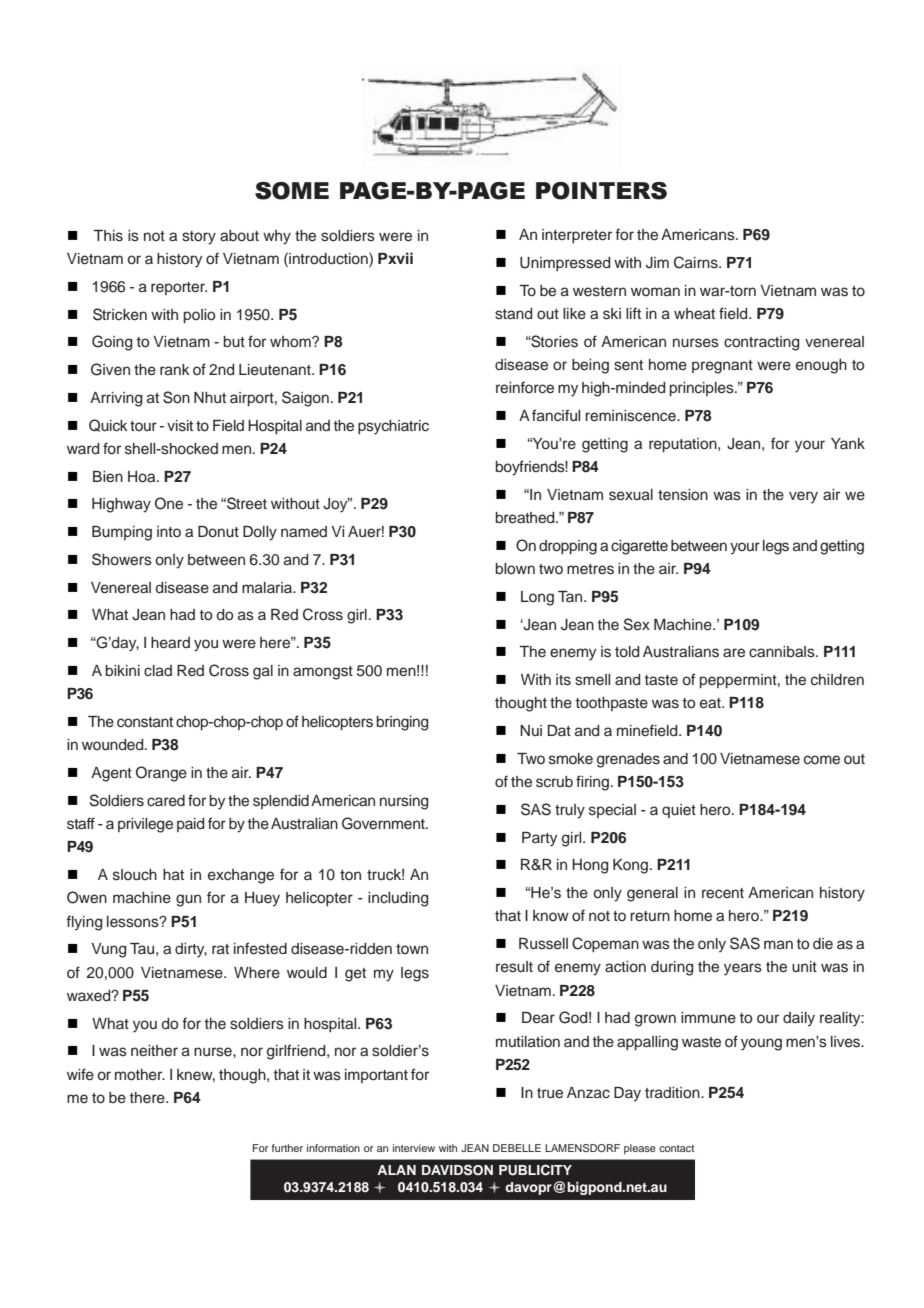 Image resolution: width=924 pixels, height=1308 pixels. Describe the element at coordinates (783, 652) in the screenshot. I see `cannibals` at that location.
